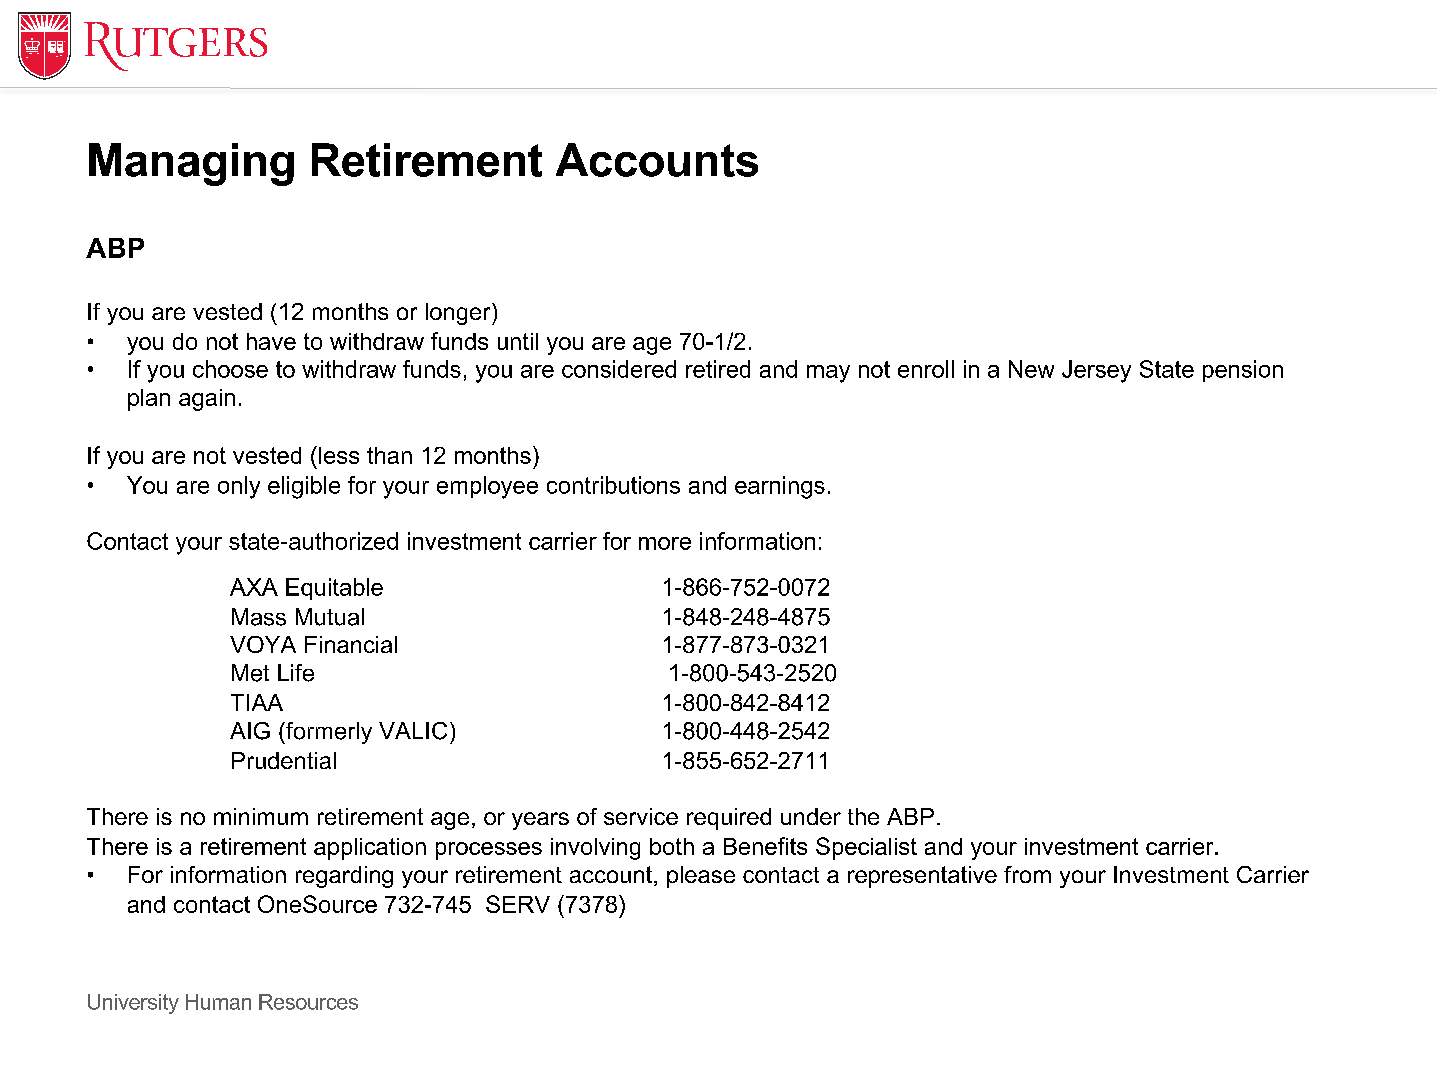  What do you see at coordinates (613, 485) in the screenshot?
I see `contributions` at bounding box center [613, 485].
